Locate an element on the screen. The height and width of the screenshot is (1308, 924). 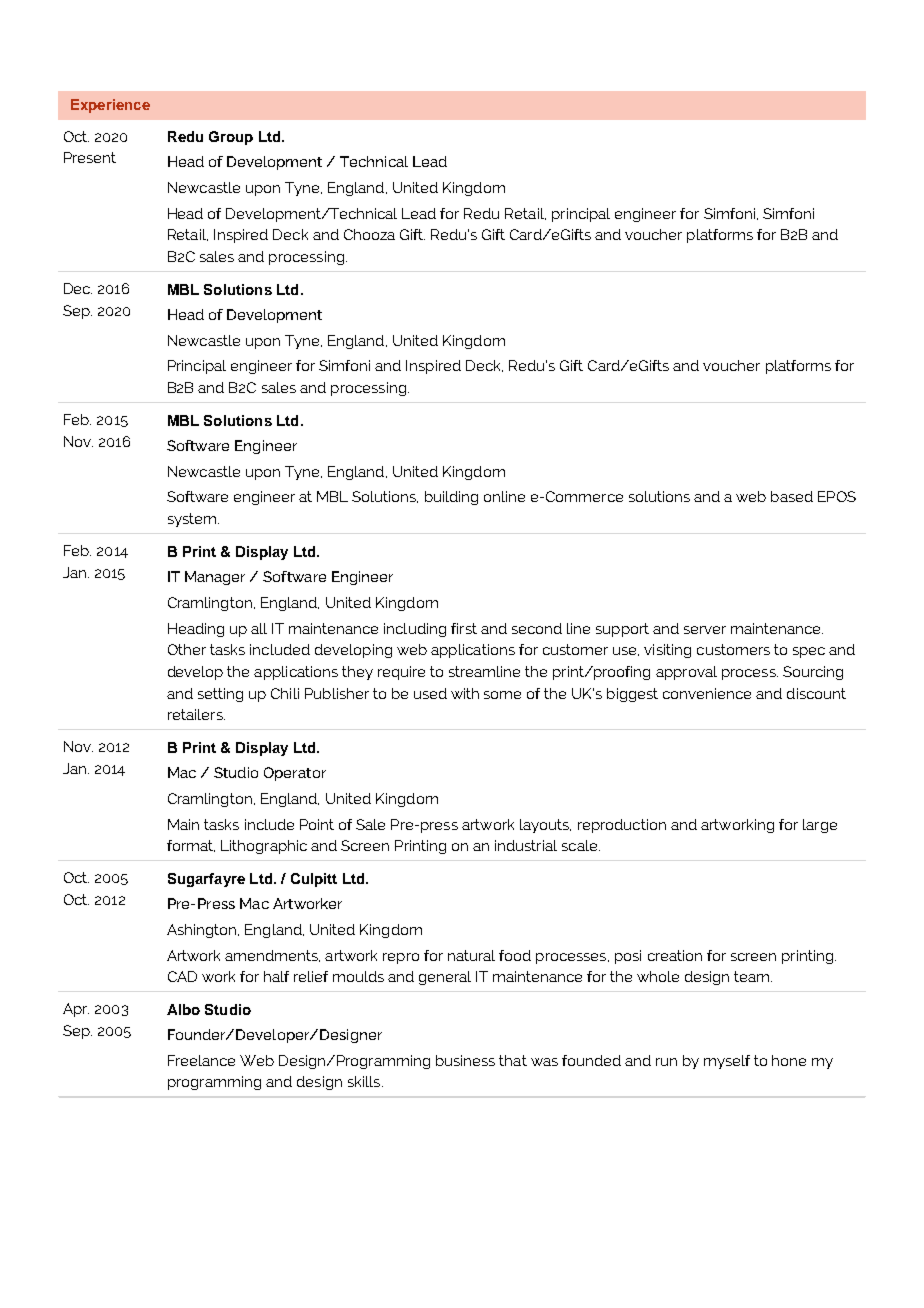
based is located at coordinates (792, 496).
